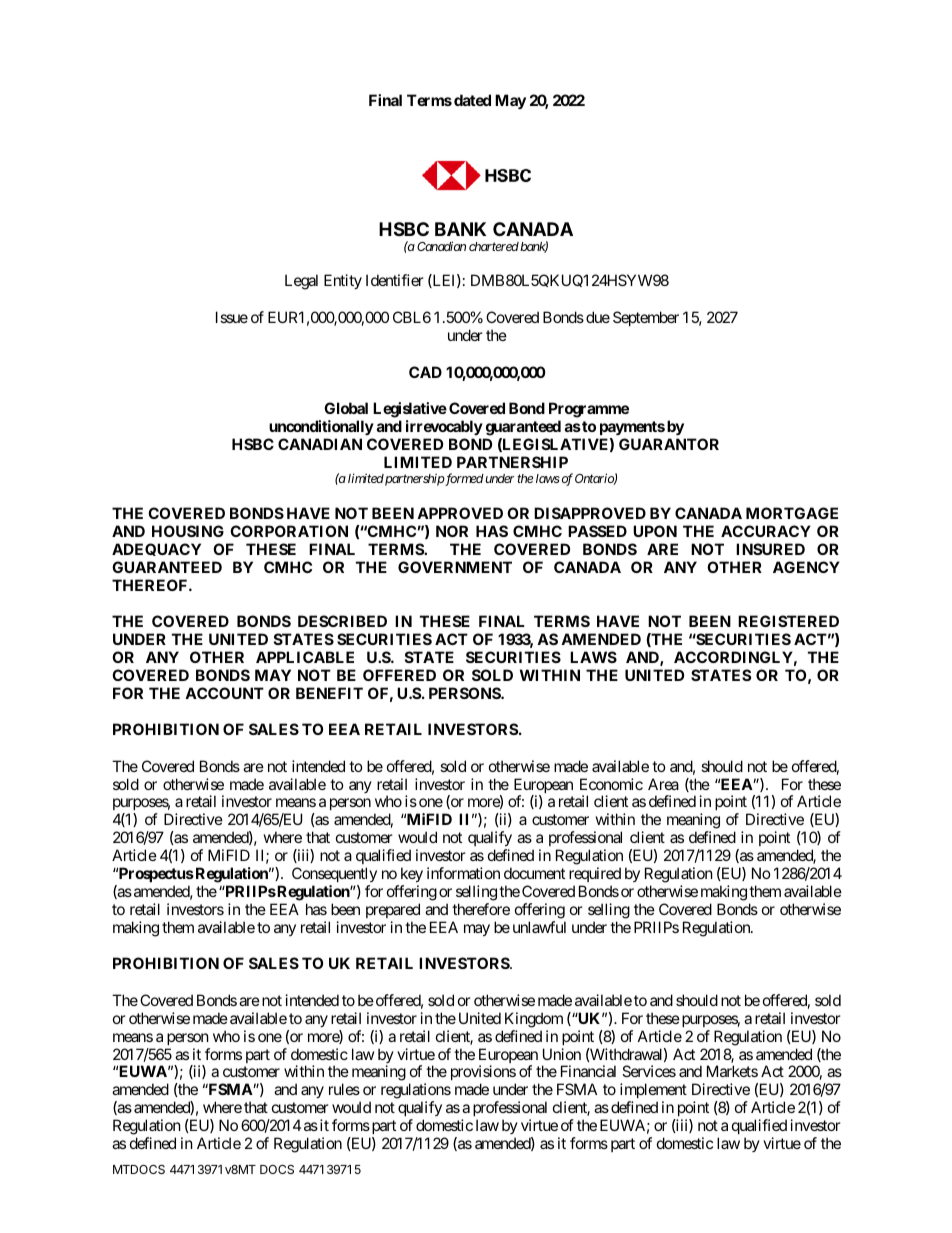 The image size is (952, 1233). Describe the element at coordinates (483, 1074) in the page. I see `provisions` at that location.
